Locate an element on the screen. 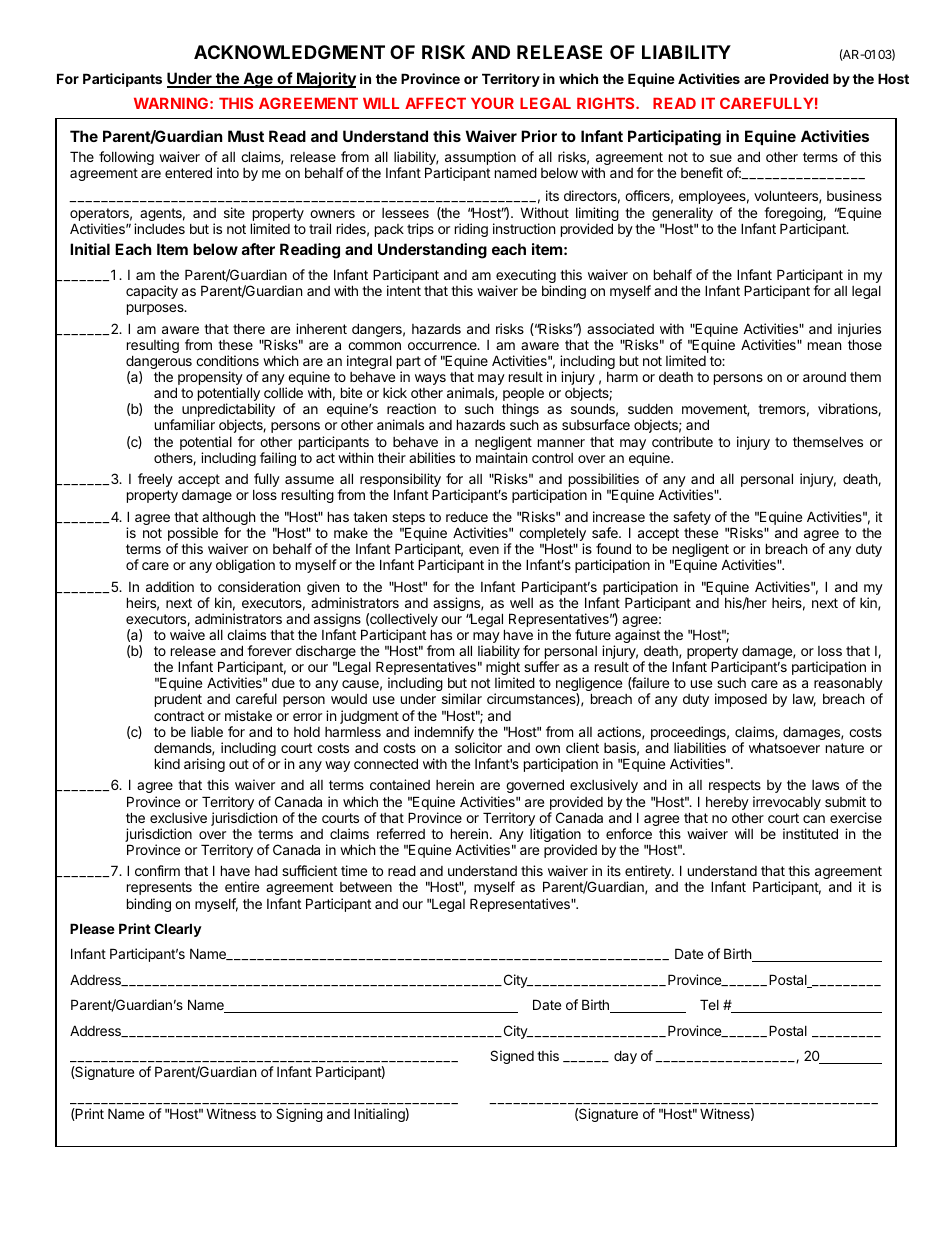 This screenshot has width=952, height=1233. Must is located at coordinates (246, 136).
